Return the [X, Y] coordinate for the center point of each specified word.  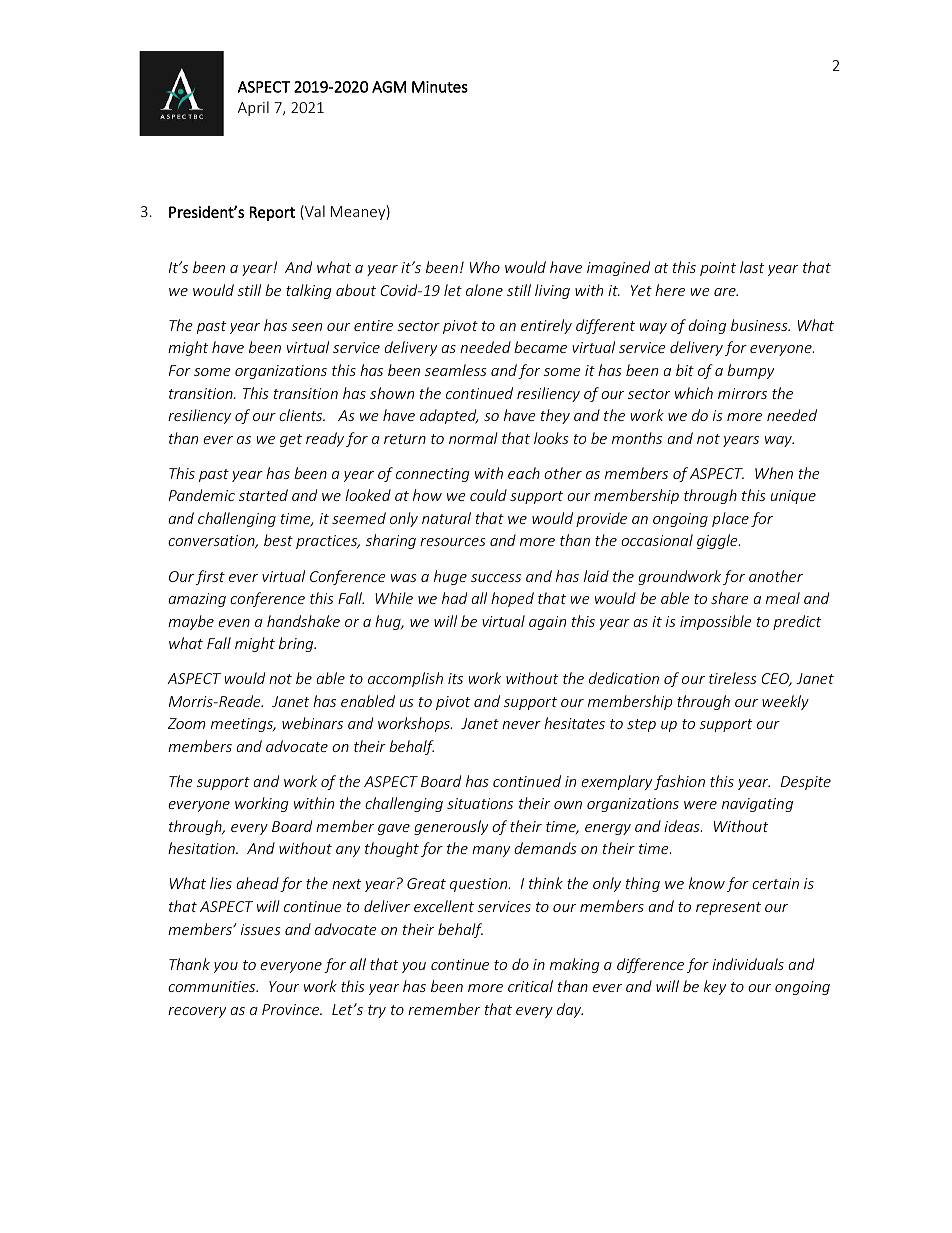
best [278, 540]
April [253, 108]
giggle [718, 541]
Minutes [440, 87]
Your [284, 986]
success [496, 578]
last [752, 267]
